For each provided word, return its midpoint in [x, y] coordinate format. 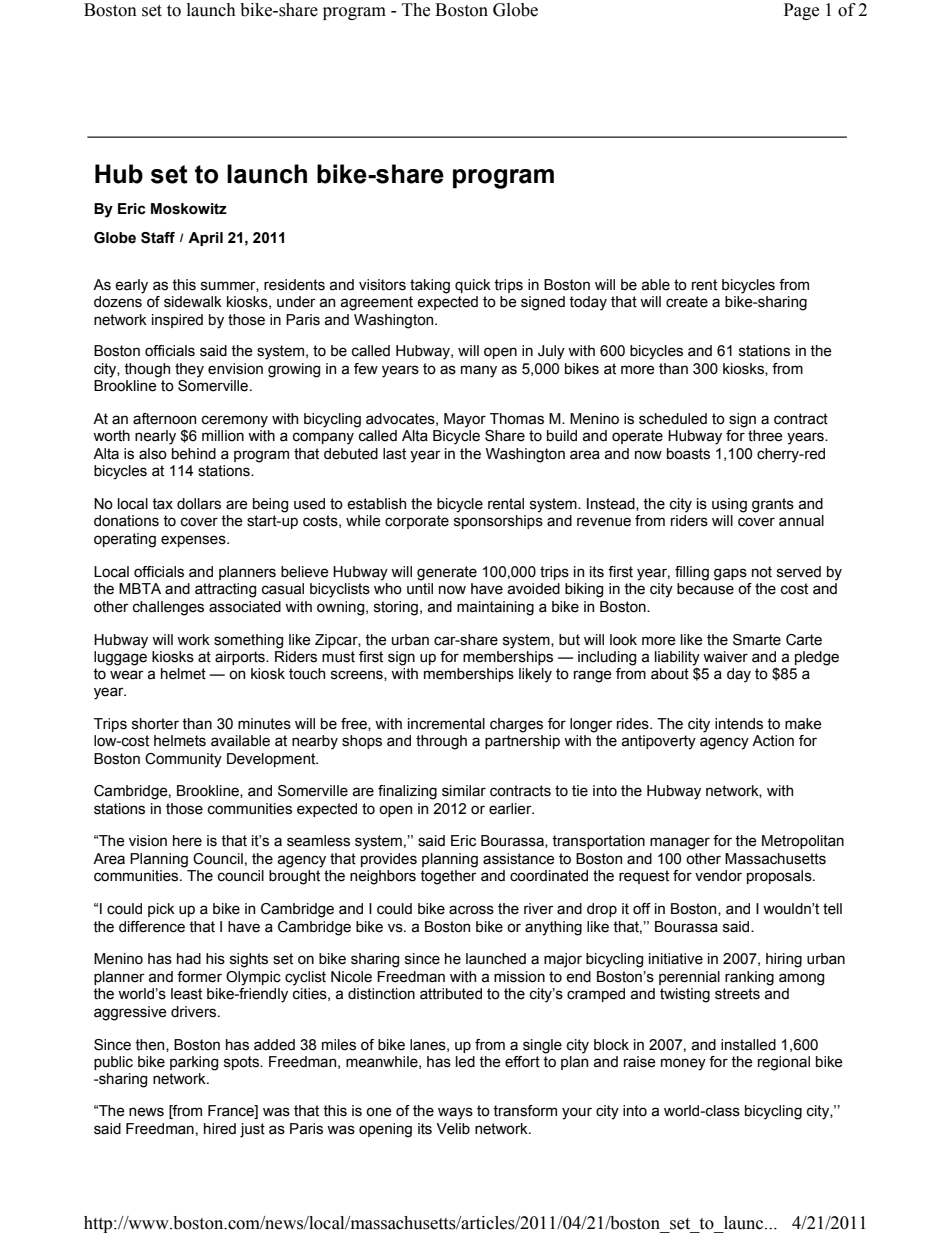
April [205, 239]
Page [801, 11]
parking [194, 1063]
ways [455, 1113]
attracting [225, 590]
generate [447, 573]
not [762, 572]
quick [473, 286]
